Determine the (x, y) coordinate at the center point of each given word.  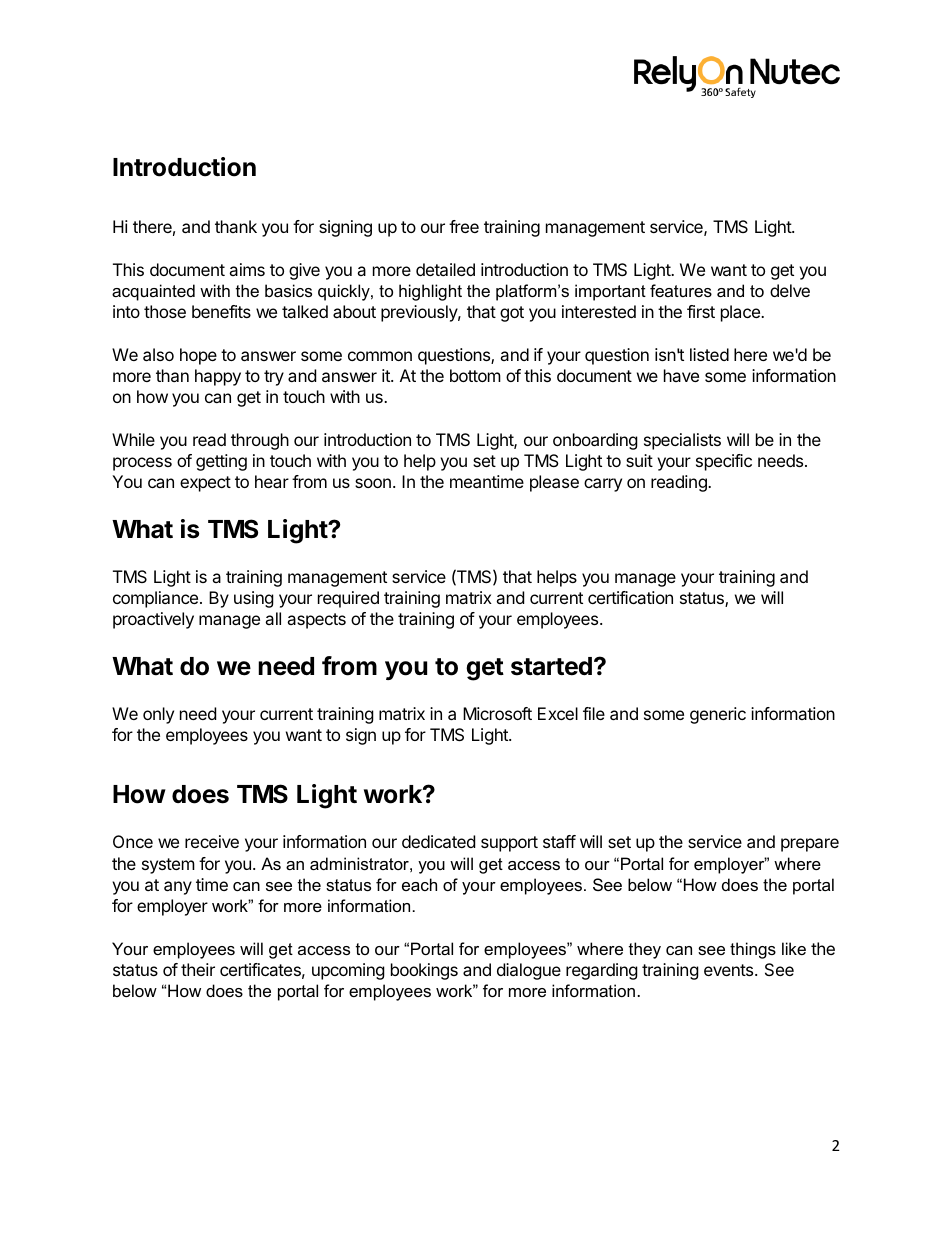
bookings (424, 971)
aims (247, 269)
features (681, 290)
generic (718, 715)
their (198, 969)
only (158, 715)
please (554, 483)
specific (724, 462)
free (464, 226)
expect (205, 484)
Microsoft (497, 713)
